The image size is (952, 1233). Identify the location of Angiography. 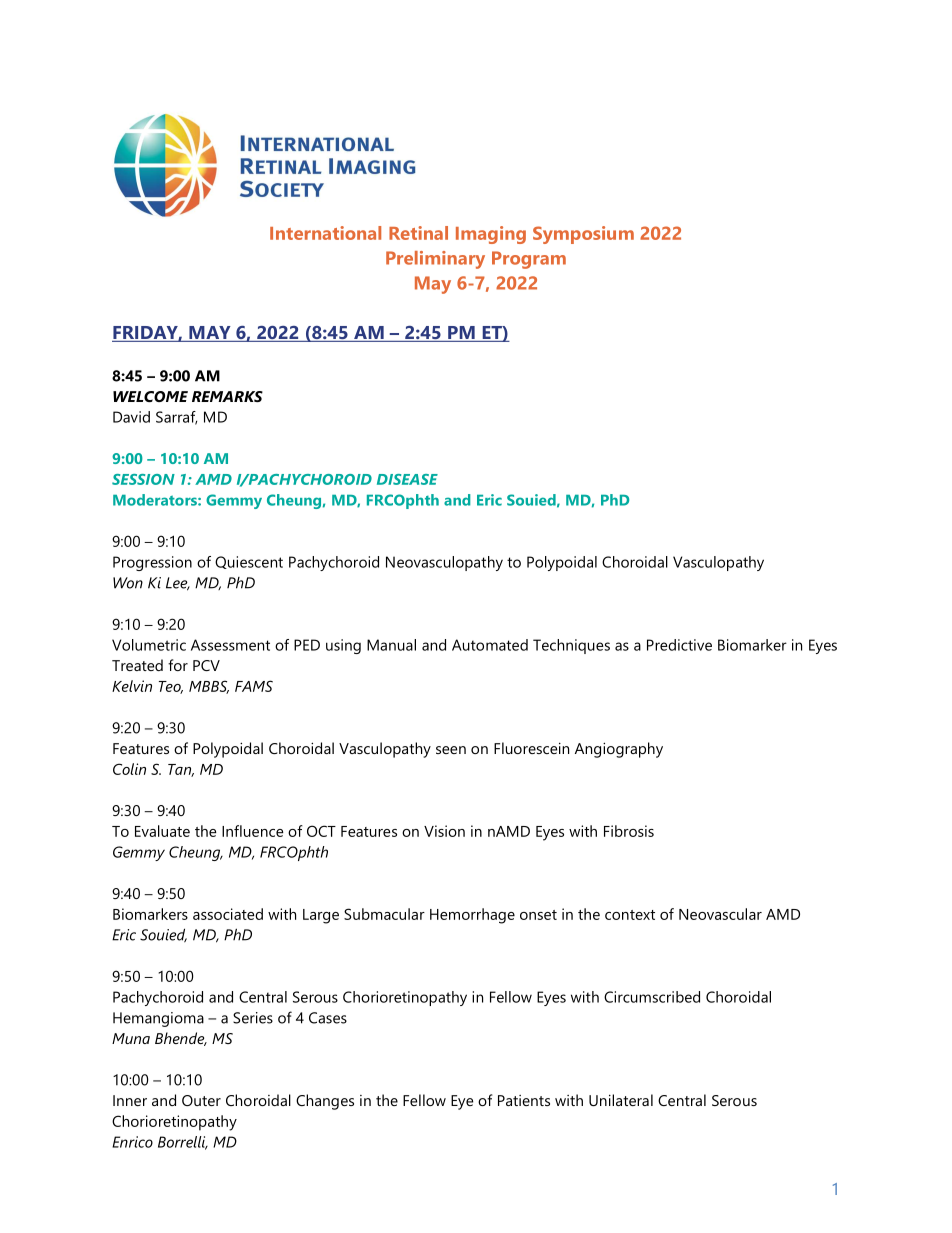
(619, 750).
